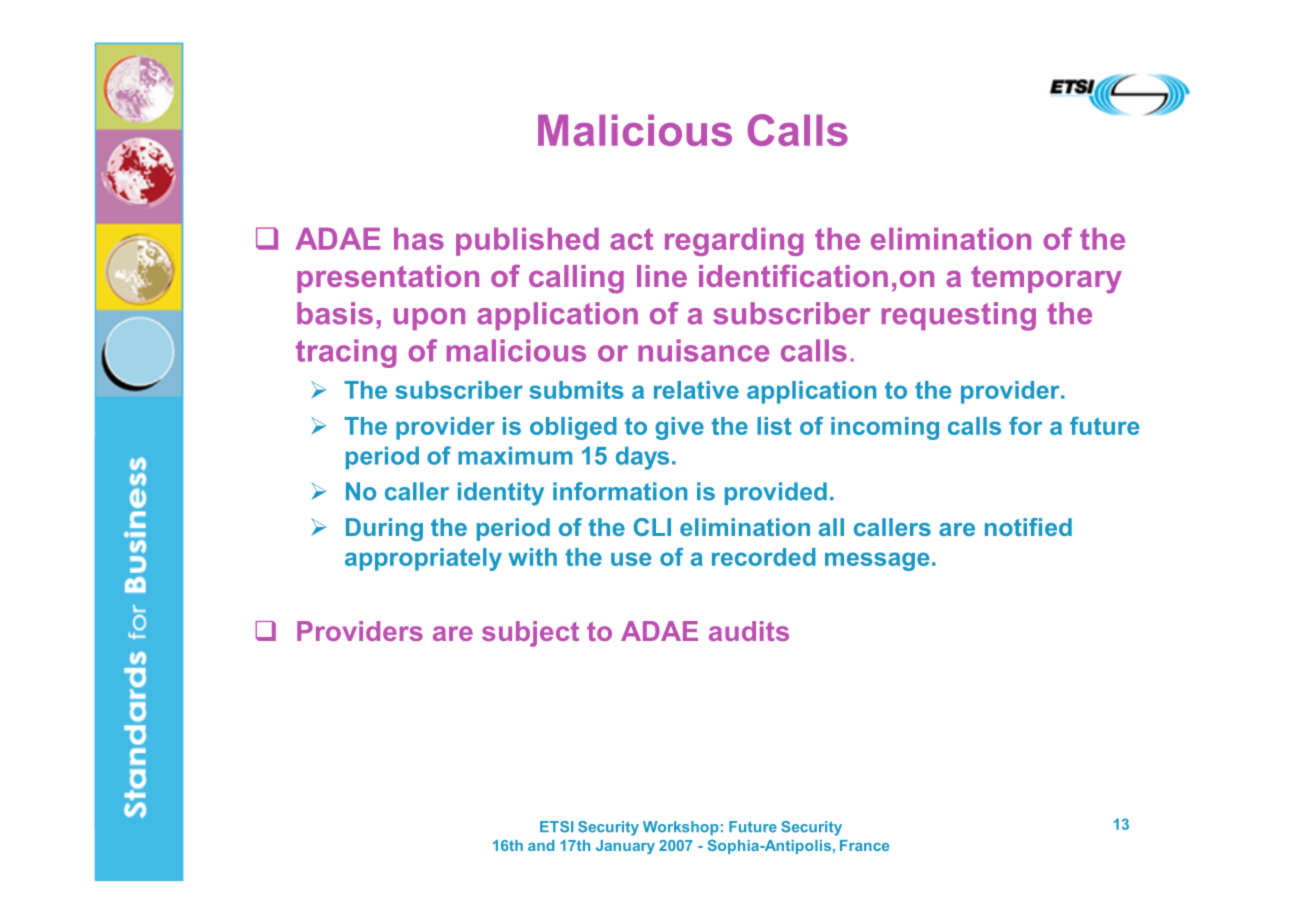 This screenshot has height=924, width=1308. I want to click on has, so click(419, 239).
